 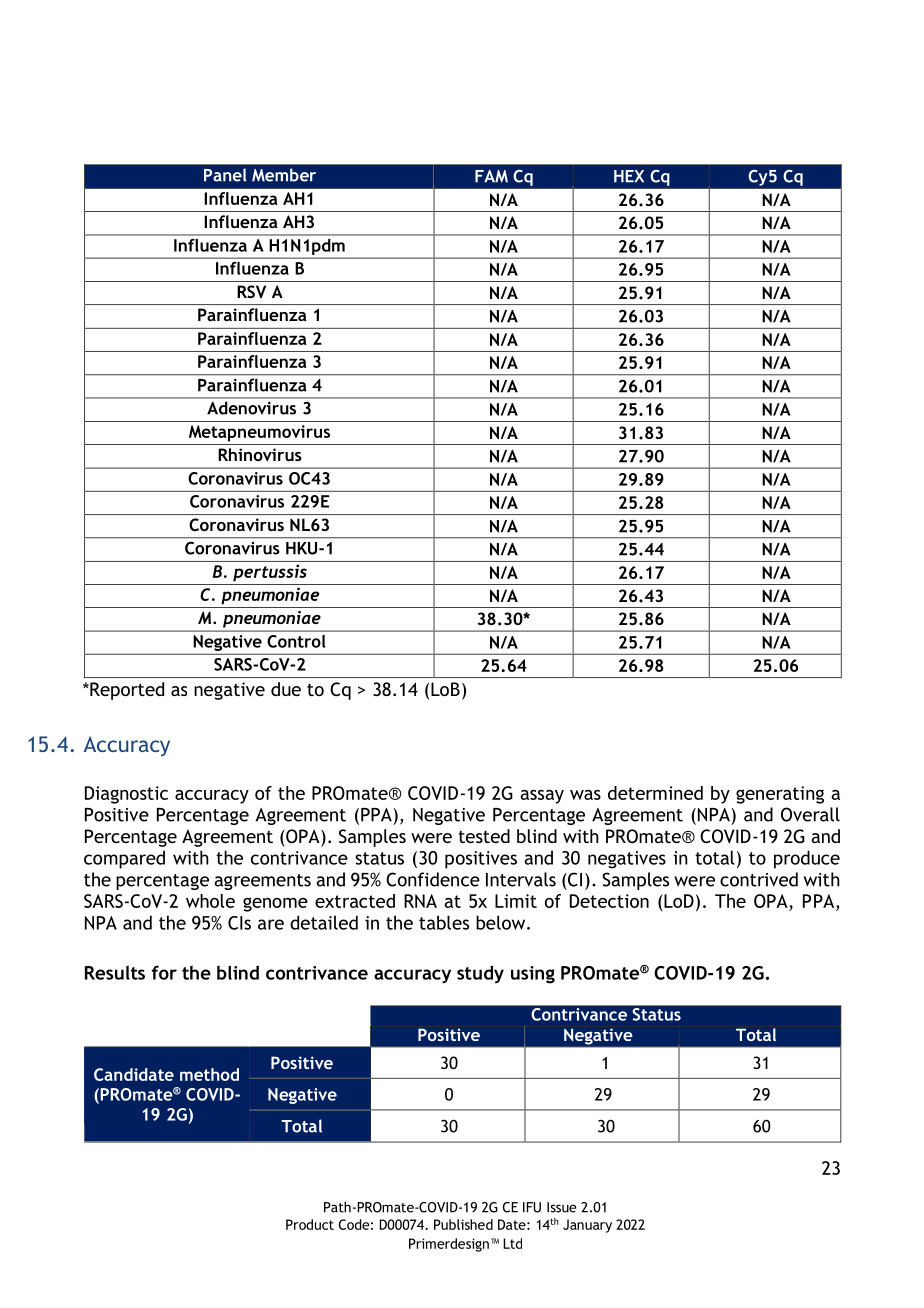 What do you see at coordinates (433, 879) in the screenshot?
I see `Confidence` at bounding box center [433, 879].
